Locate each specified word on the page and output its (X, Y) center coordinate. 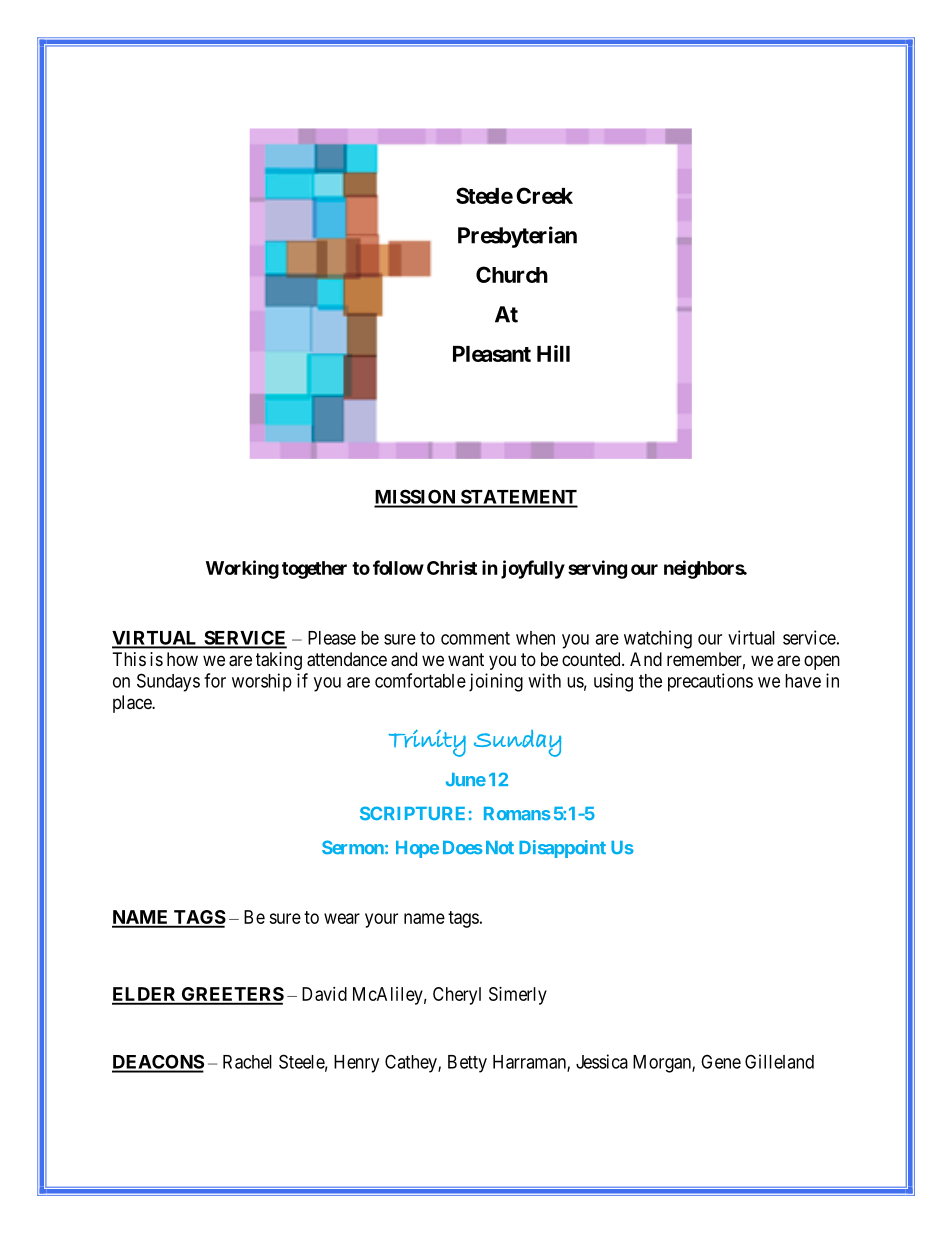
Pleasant (492, 354)
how (182, 659)
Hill (553, 353)
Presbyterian (517, 237)
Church (512, 274)
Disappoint (562, 849)
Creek (544, 195)
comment (475, 638)
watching (658, 639)
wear (342, 918)
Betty (467, 1064)
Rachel (247, 1062)
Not (498, 847)
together (314, 570)
